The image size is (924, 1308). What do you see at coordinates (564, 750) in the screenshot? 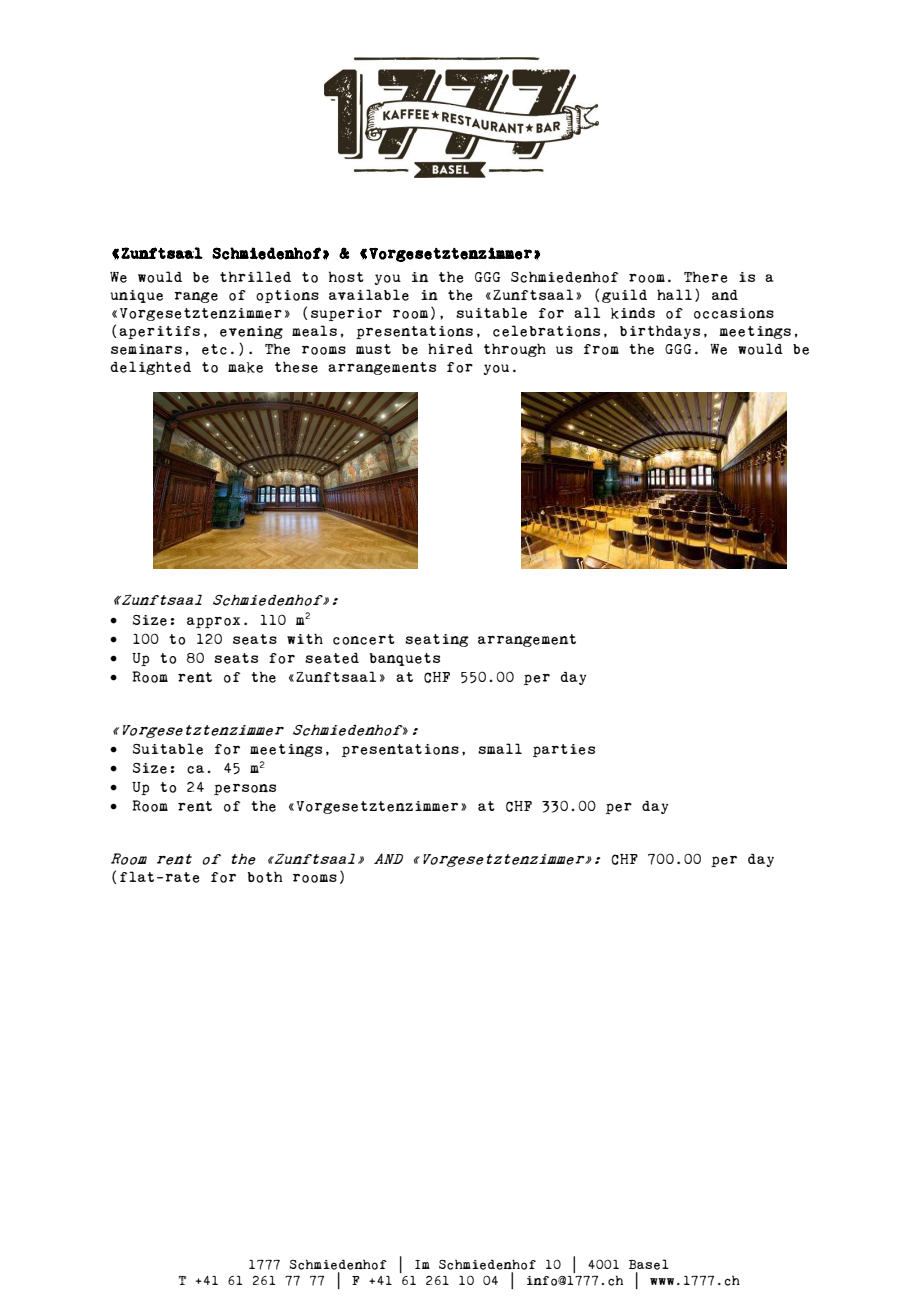
I see `parties` at bounding box center [564, 750].
